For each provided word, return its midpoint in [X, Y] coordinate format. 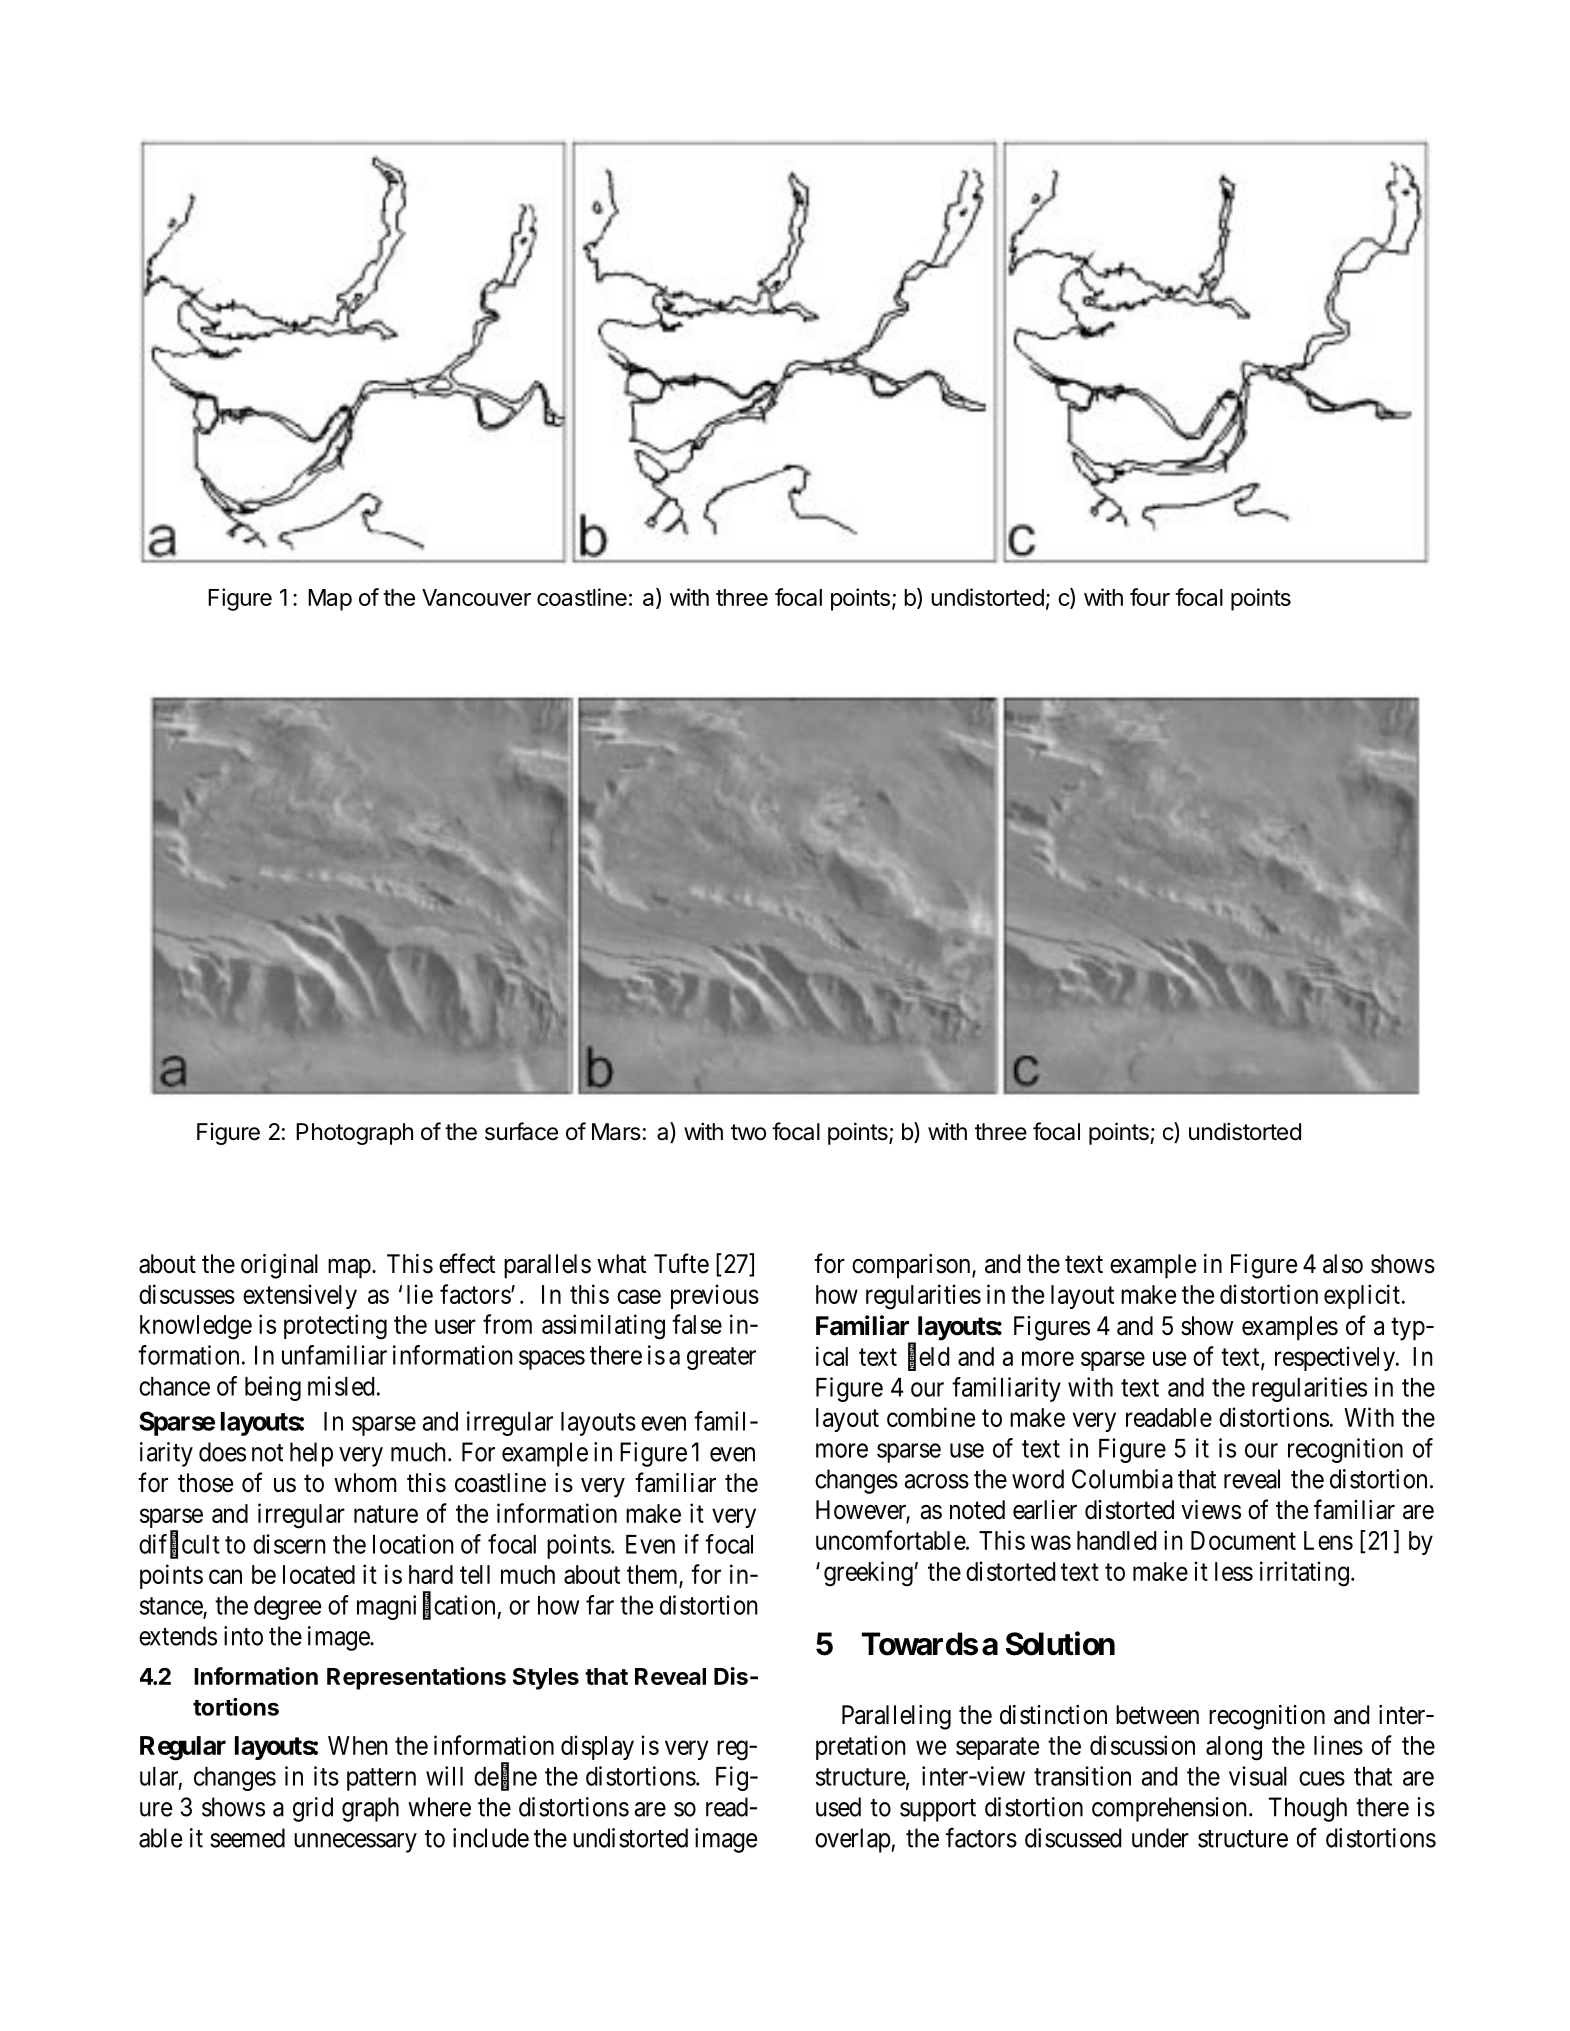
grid [313, 1809]
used [838, 1807]
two [748, 1132]
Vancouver [476, 597]
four [1150, 597]
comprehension [1169, 1809]
